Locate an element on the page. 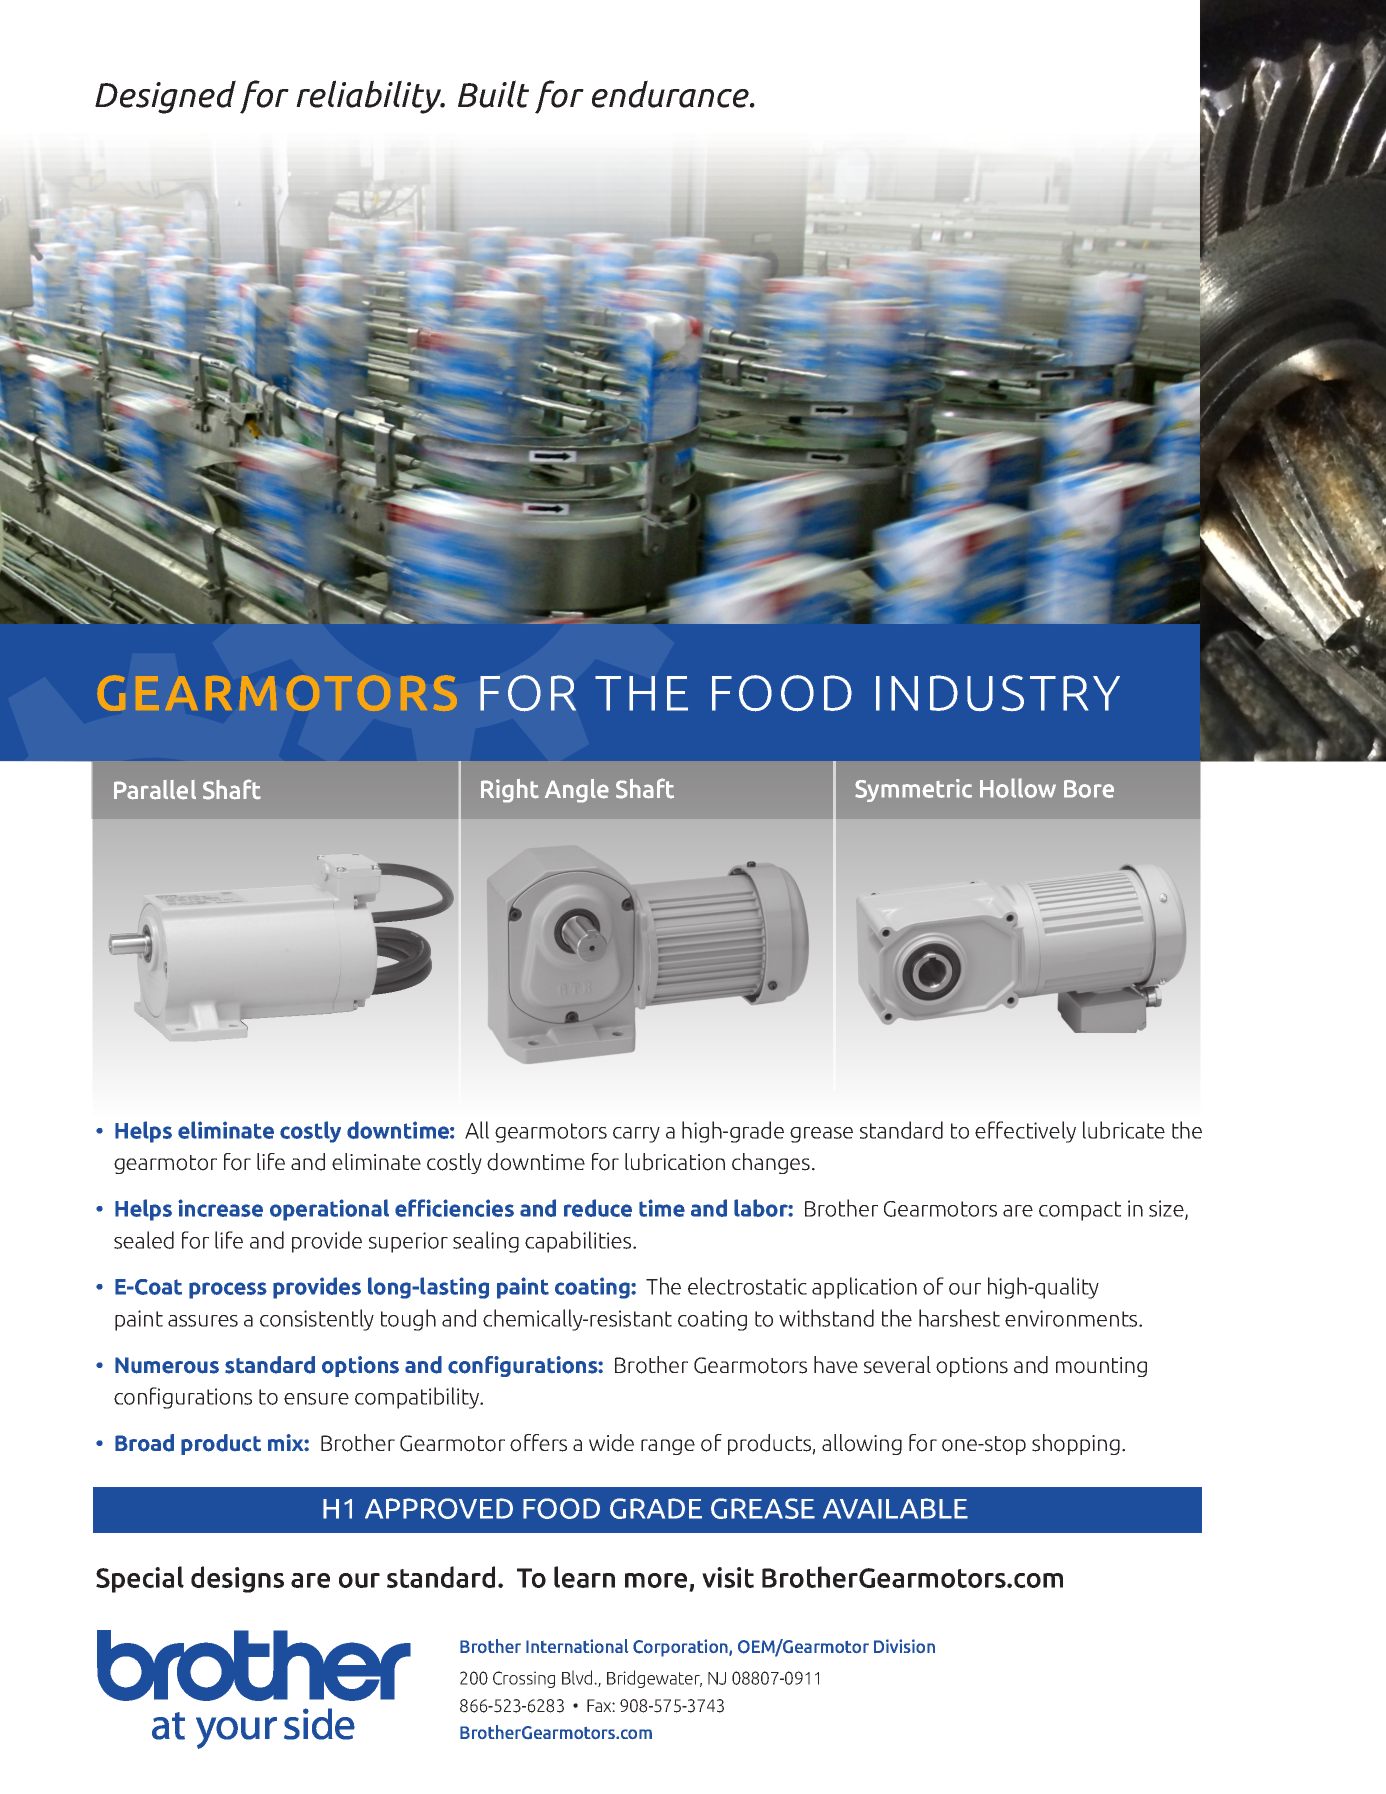 The width and height of the document is (1386, 1794). INDUSTRY is located at coordinates (998, 693).
